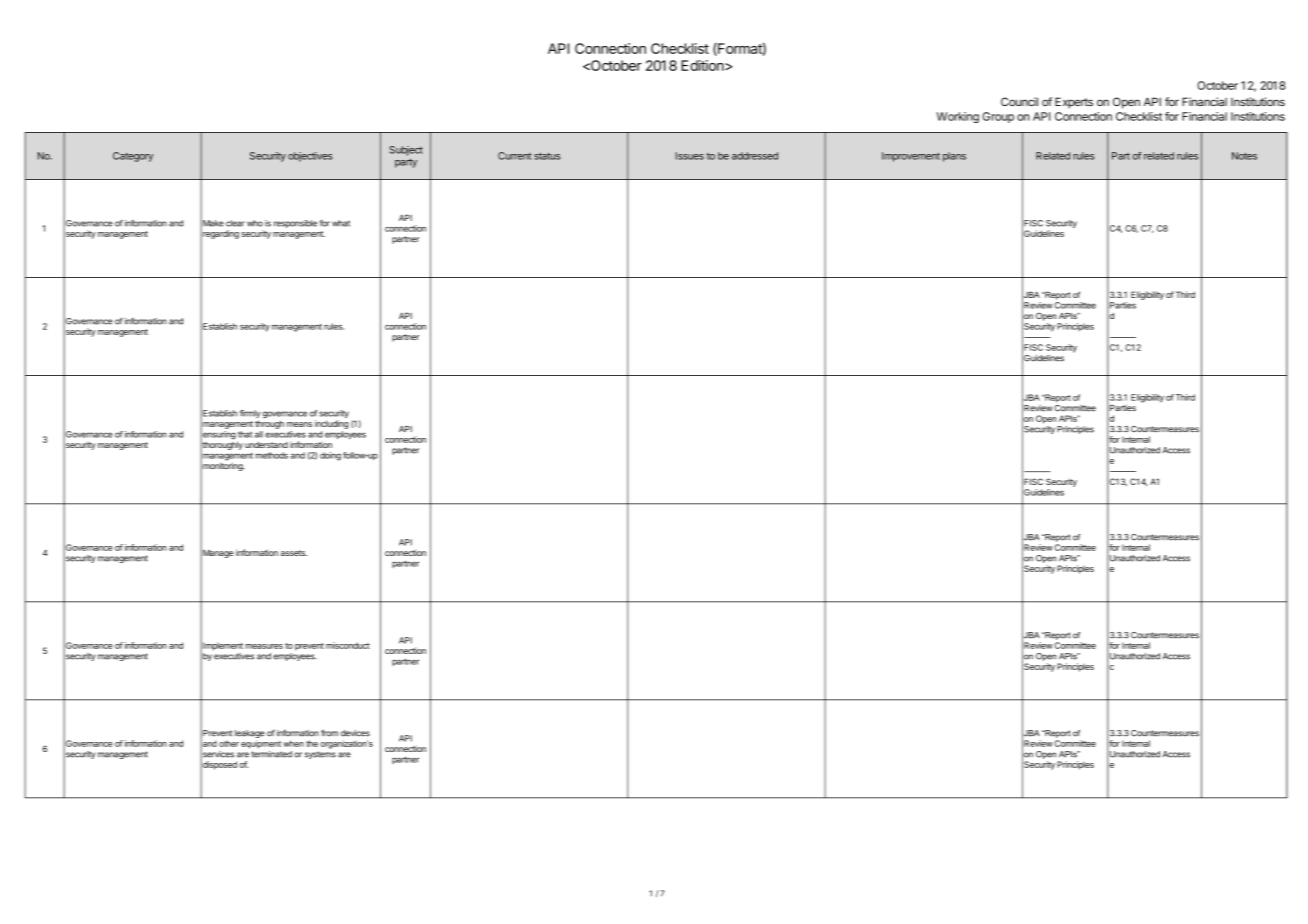  What do you see at coordinates (310, 157) in the image?
I see `objectives` at bounding box center [310, 157].
